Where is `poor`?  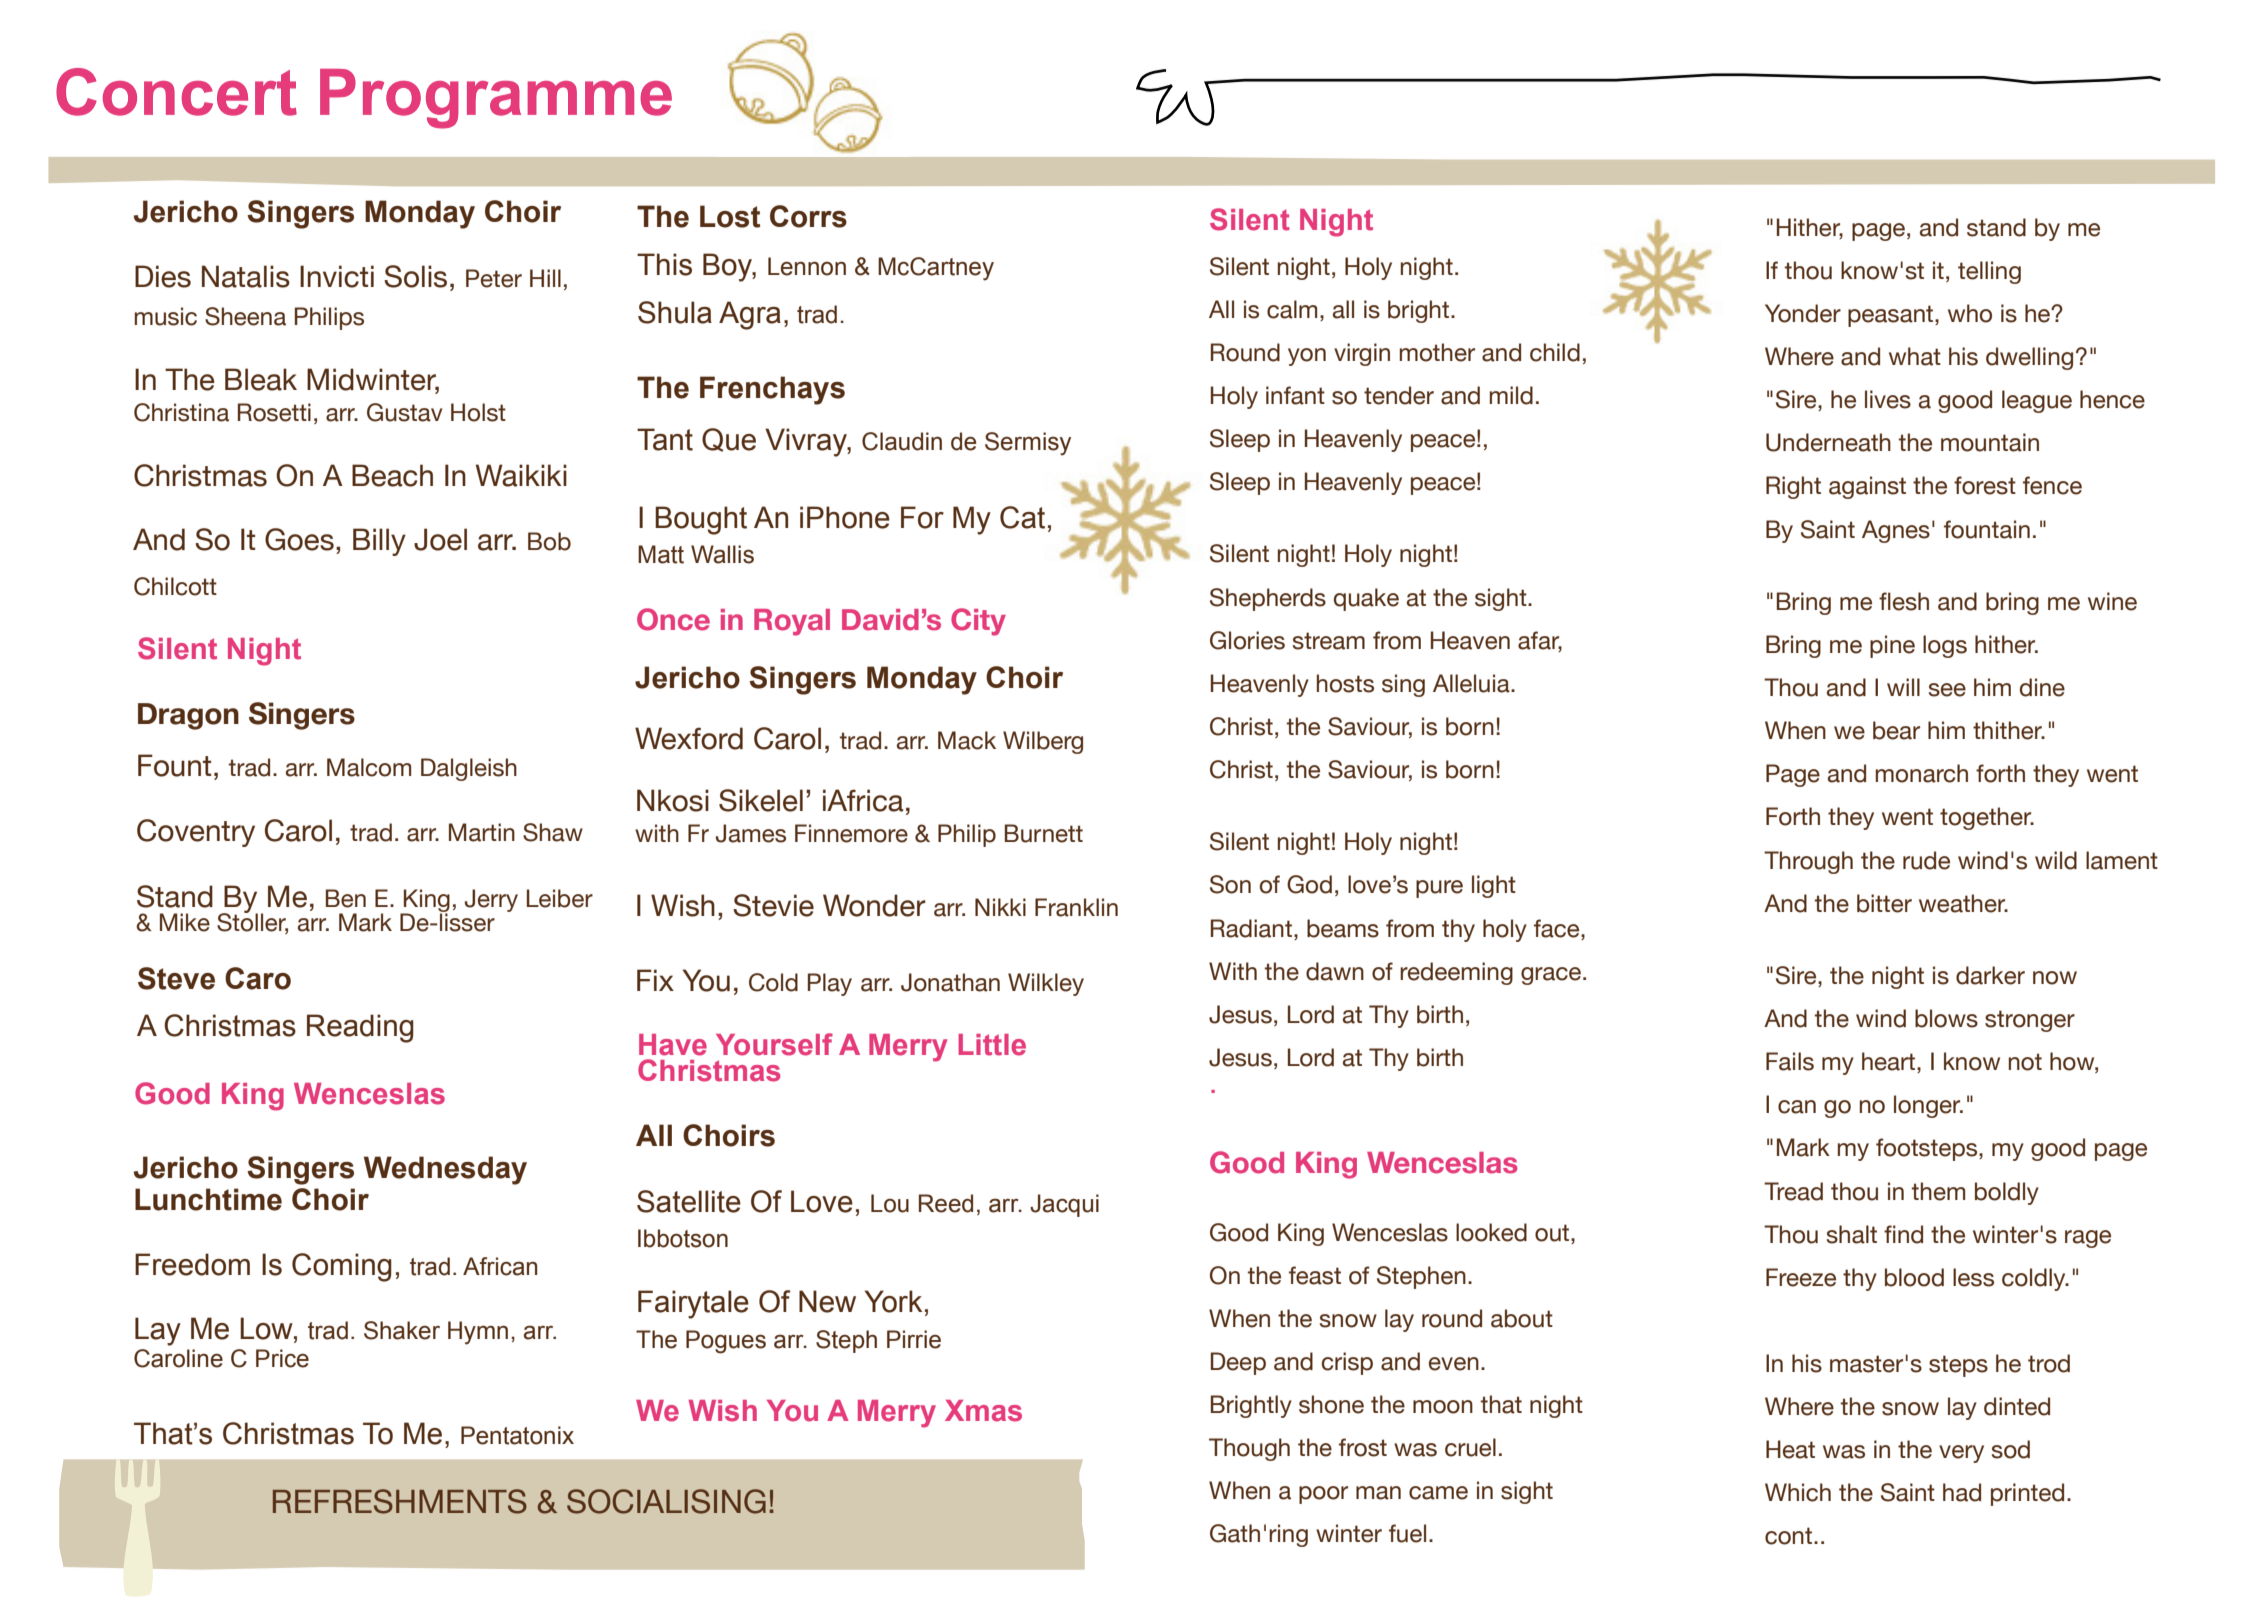 poor is located at coordinates (1323, 1495).
